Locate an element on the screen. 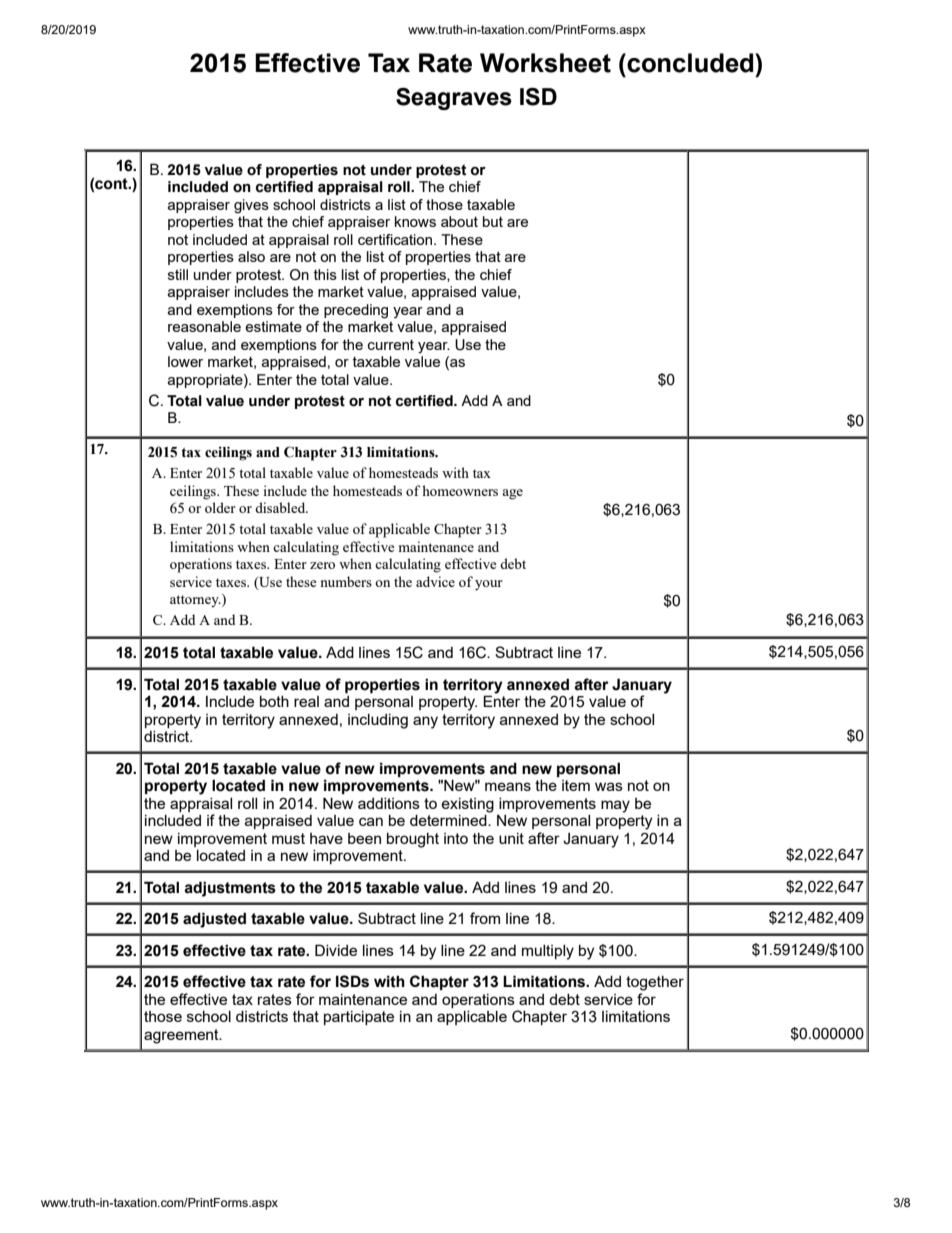 This screenshot has height=1233, width=952. current is located at coordinates (391, 345).
